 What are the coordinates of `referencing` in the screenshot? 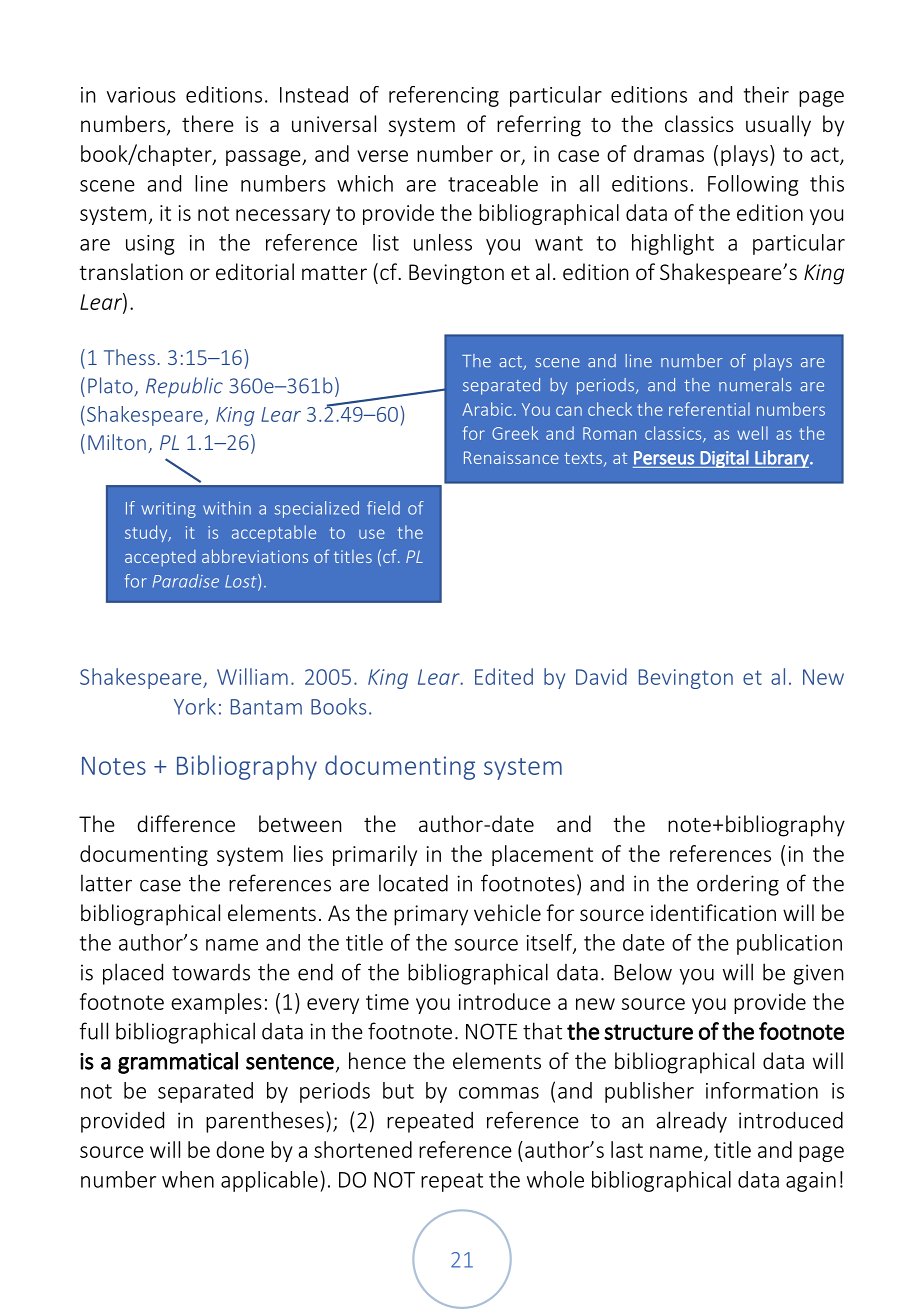 It's located at (444, 96).
